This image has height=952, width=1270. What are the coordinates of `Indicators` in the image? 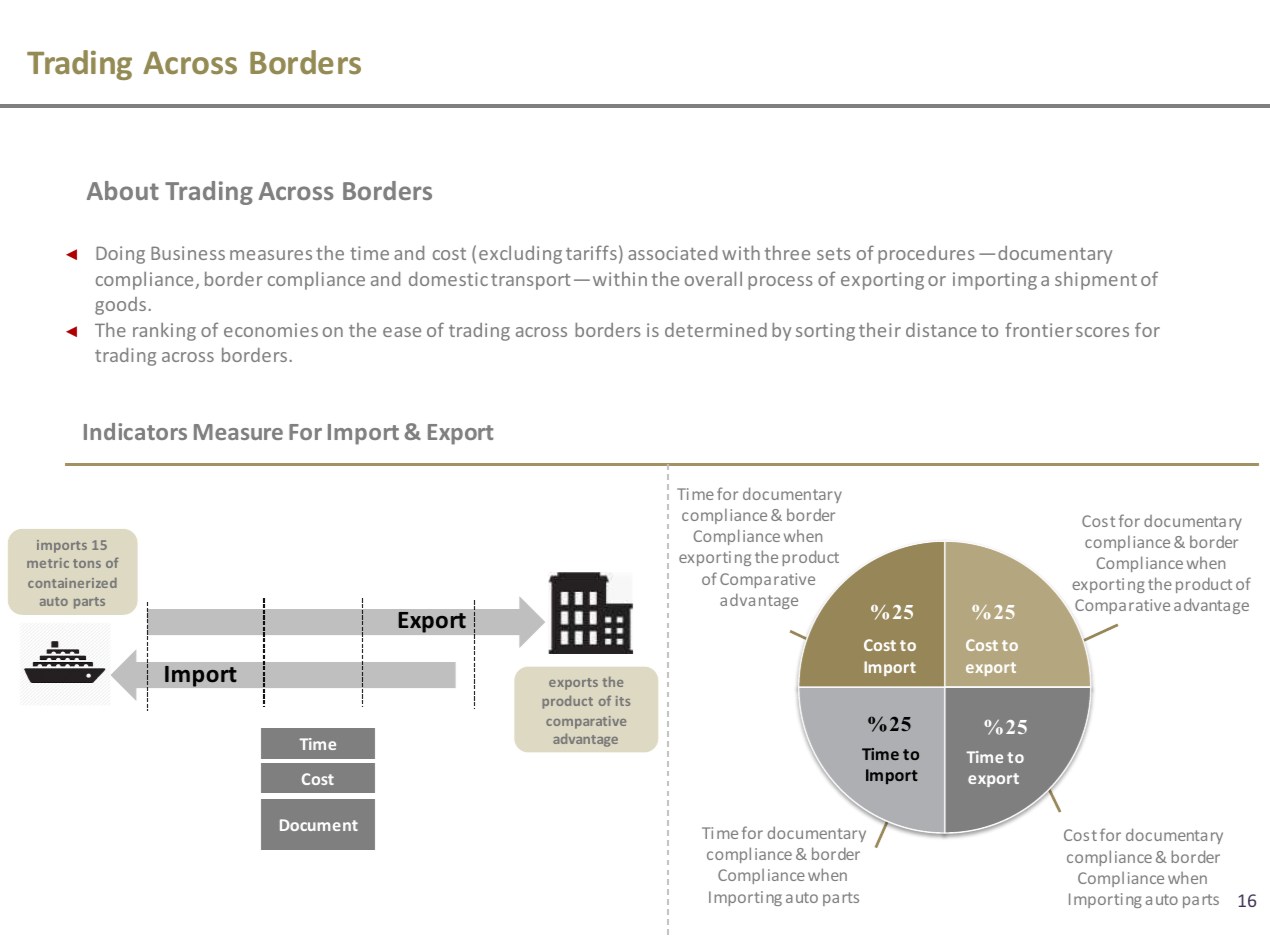 It's located at (135, 431).
